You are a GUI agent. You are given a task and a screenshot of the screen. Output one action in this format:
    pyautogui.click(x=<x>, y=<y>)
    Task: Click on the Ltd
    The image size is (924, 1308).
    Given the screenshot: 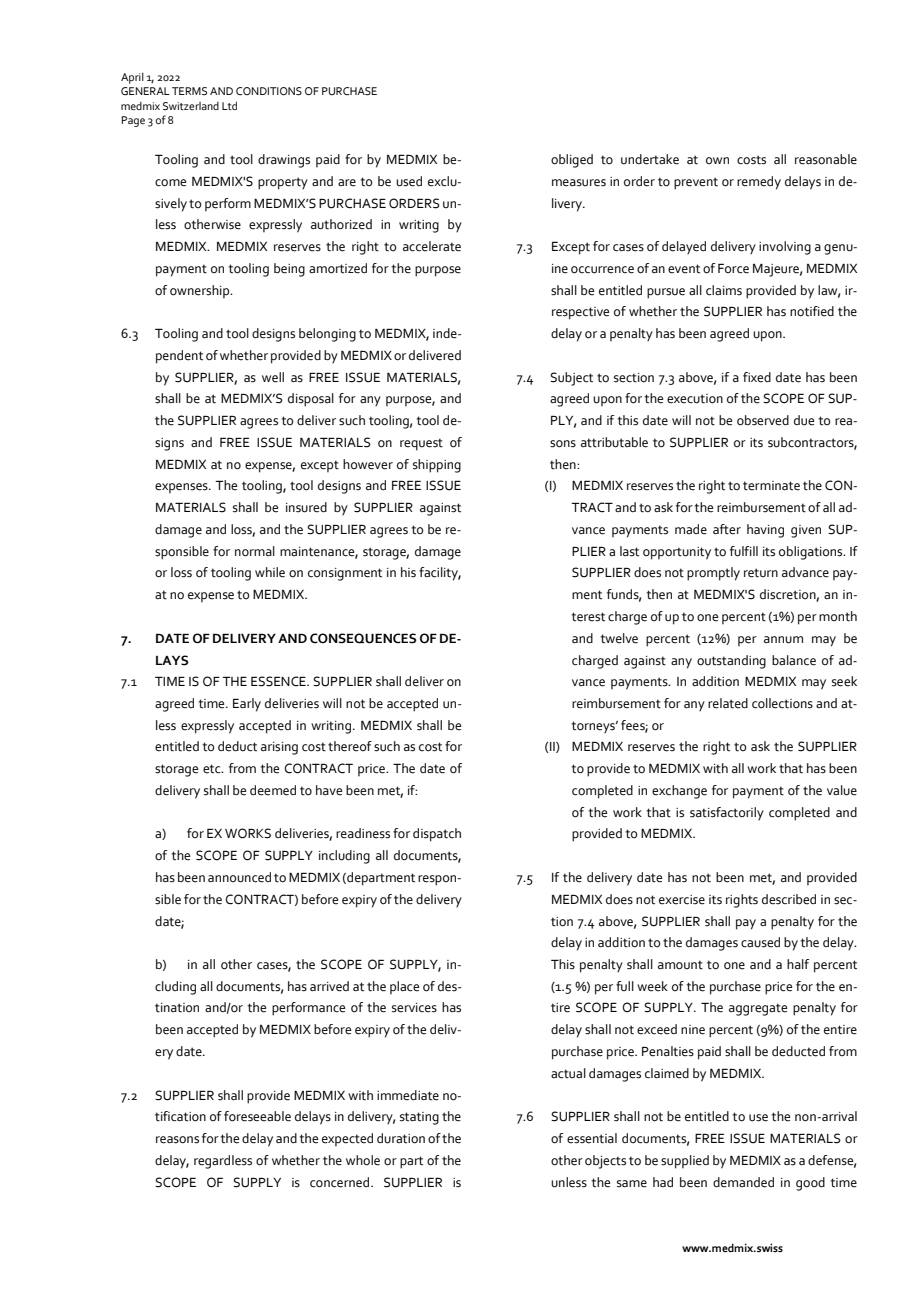 What is the action you would take?
    pyautogui.click(x=229, y=105)
